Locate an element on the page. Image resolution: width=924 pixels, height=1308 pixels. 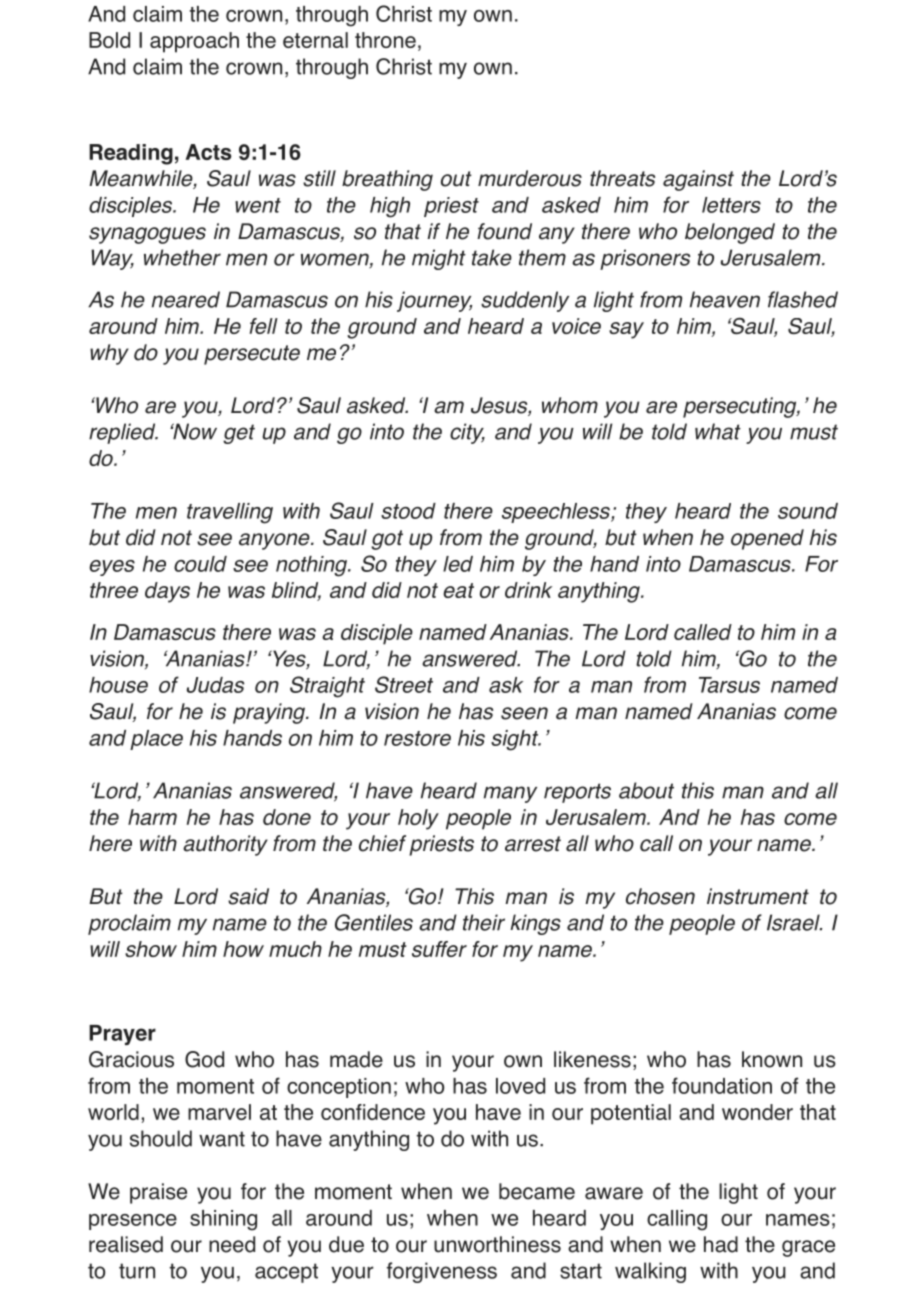
unworthiness is located at coordinates (497, 1244).
